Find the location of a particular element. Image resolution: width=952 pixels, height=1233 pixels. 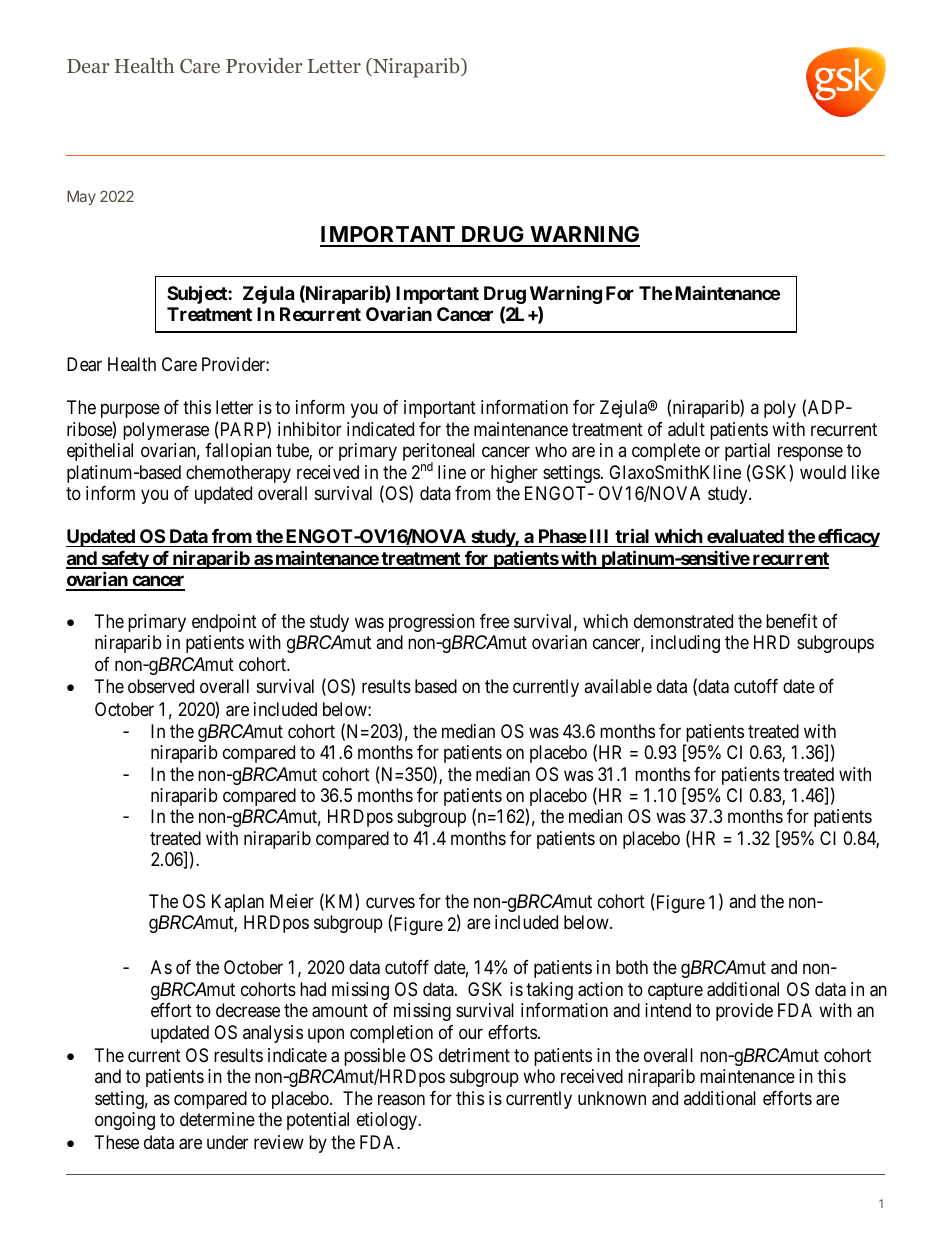

adult is located at coordinates (686, 429).
